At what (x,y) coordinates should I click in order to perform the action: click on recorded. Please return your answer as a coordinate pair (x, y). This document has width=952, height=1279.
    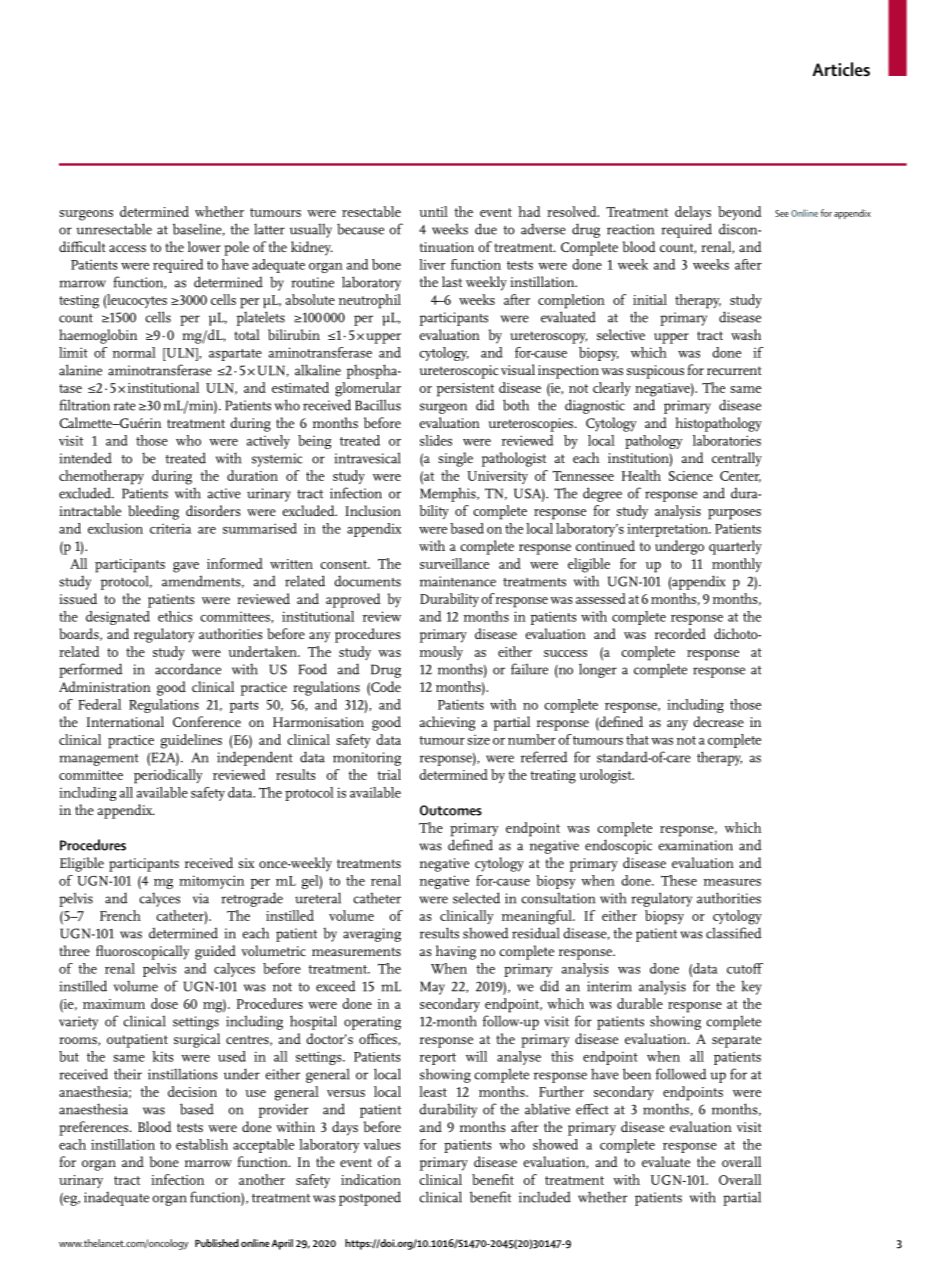
    Looking at the image, I should click on (680, 633).
